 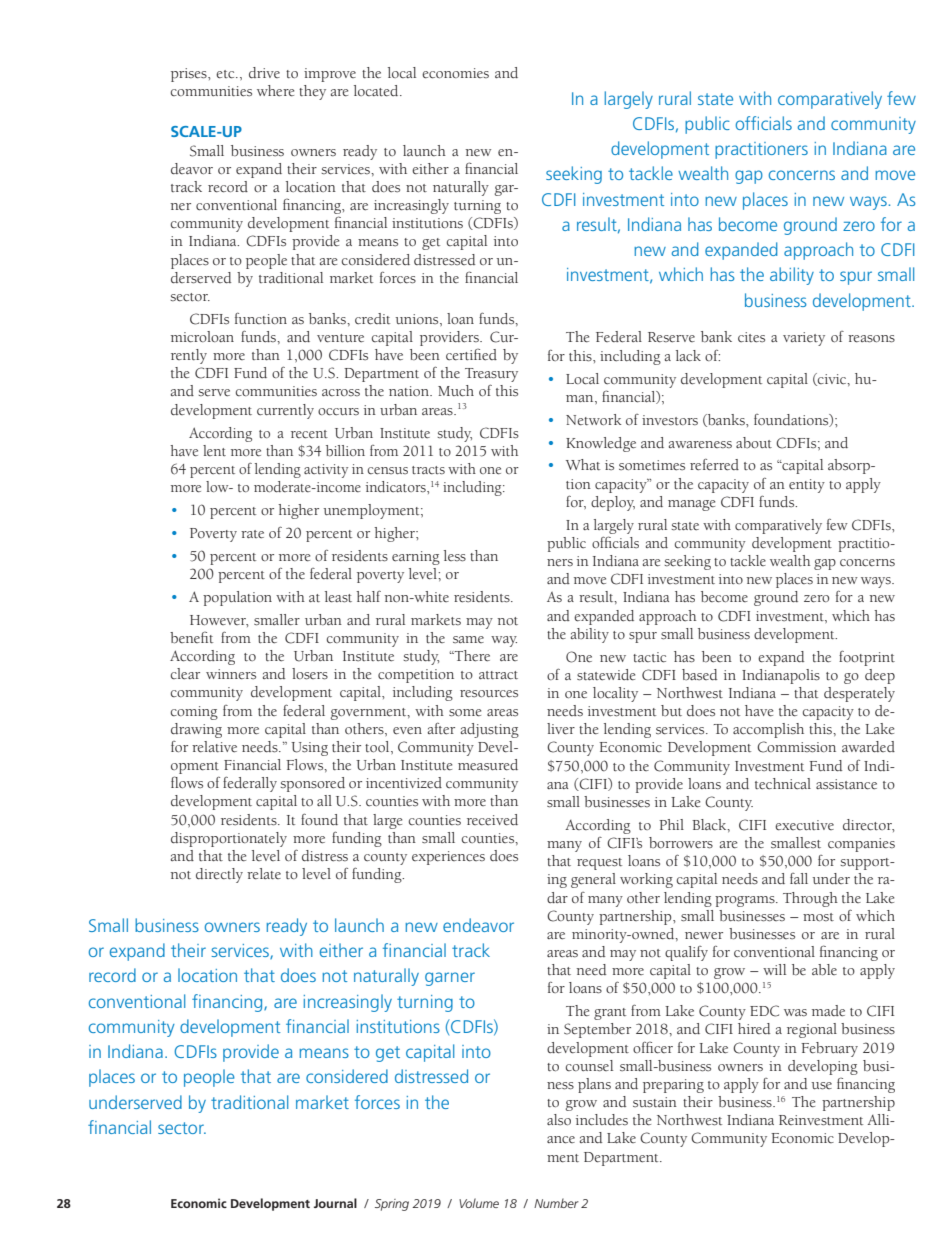 I want to click on Through, so click(x=810, y=899).
